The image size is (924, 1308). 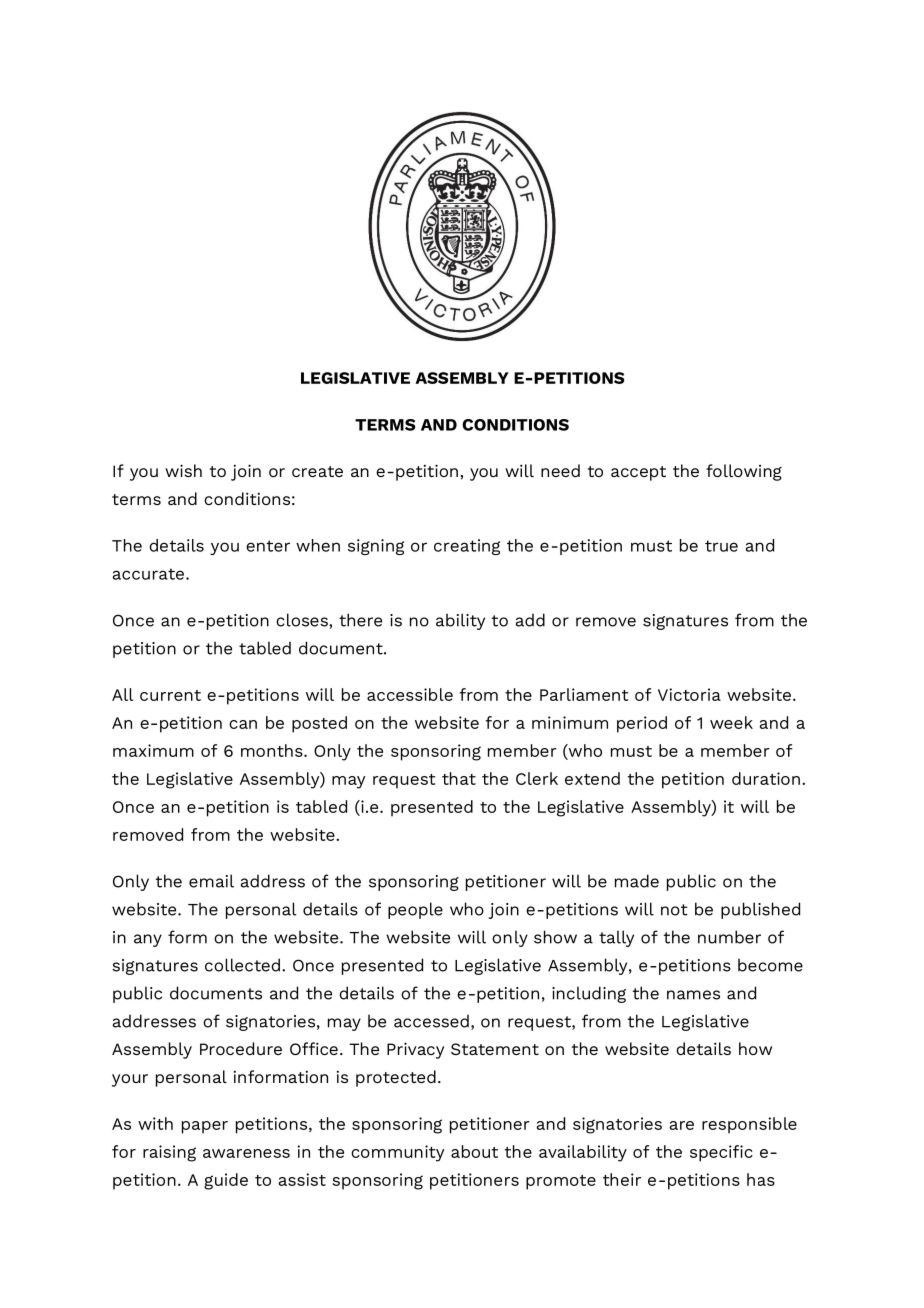 What do you see at coordinates (467, 547) in the page?
I see `creating` at bounding box center [467, 547].
